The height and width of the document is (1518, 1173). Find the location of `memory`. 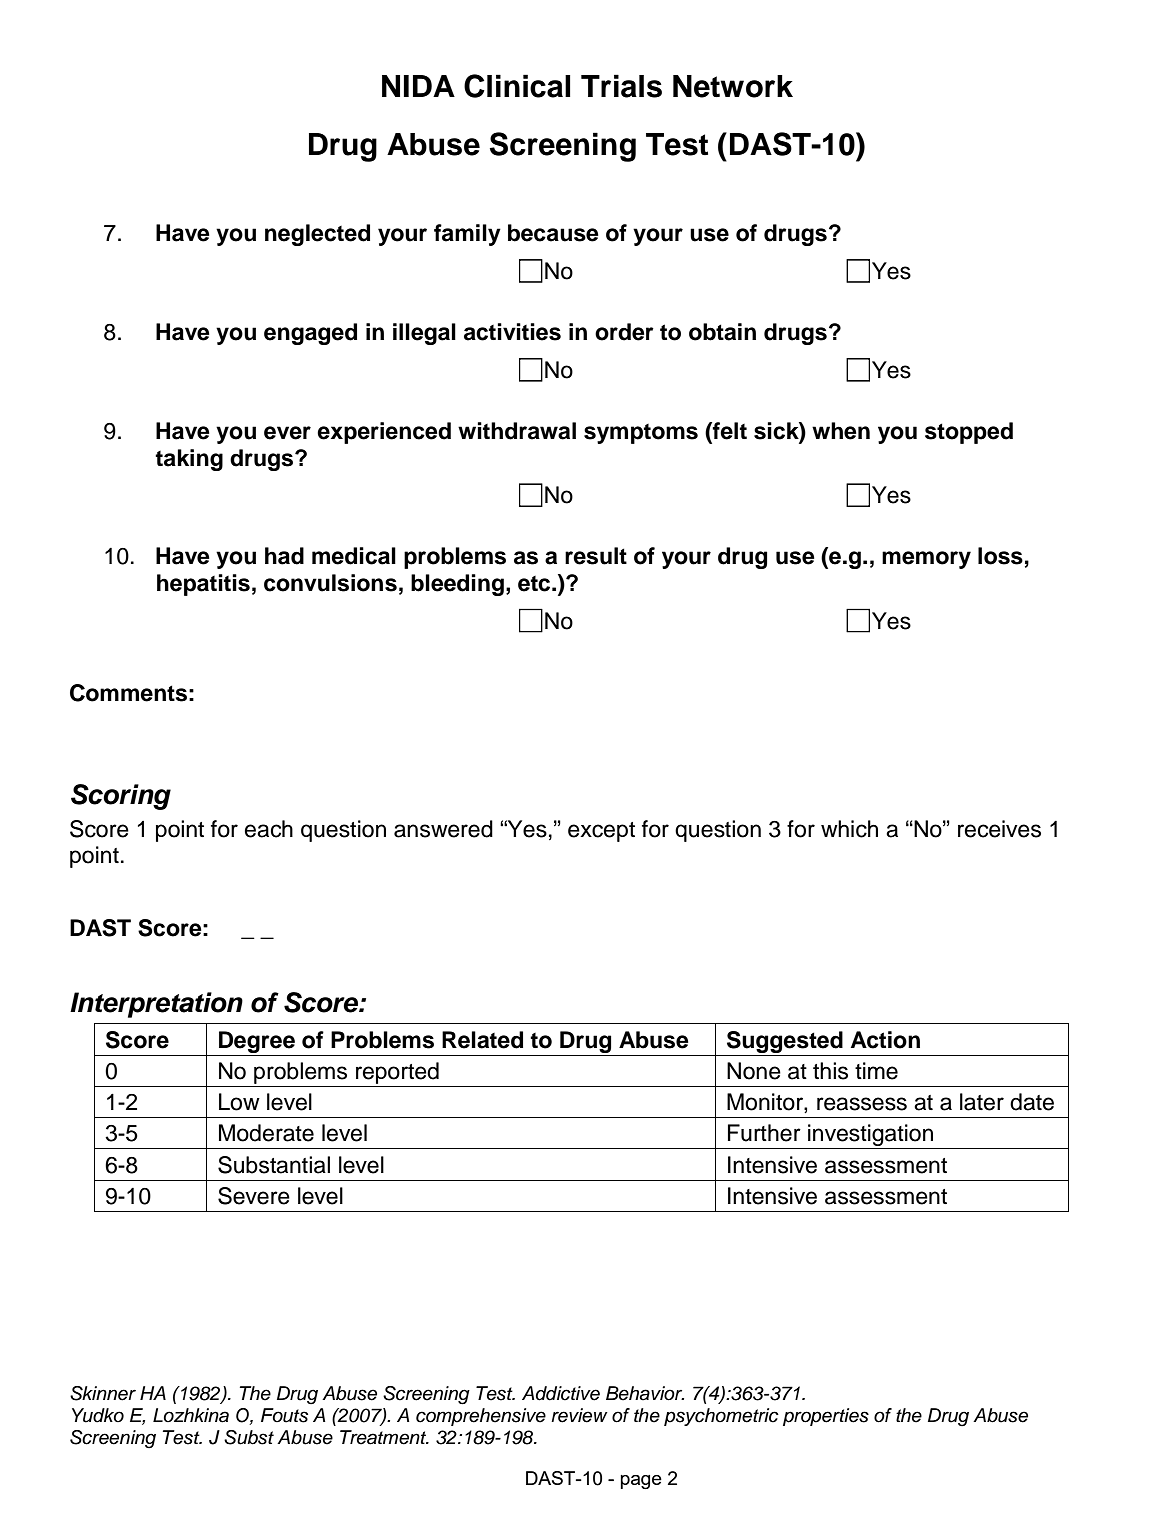

memory is located at coordinates (926, 560).
